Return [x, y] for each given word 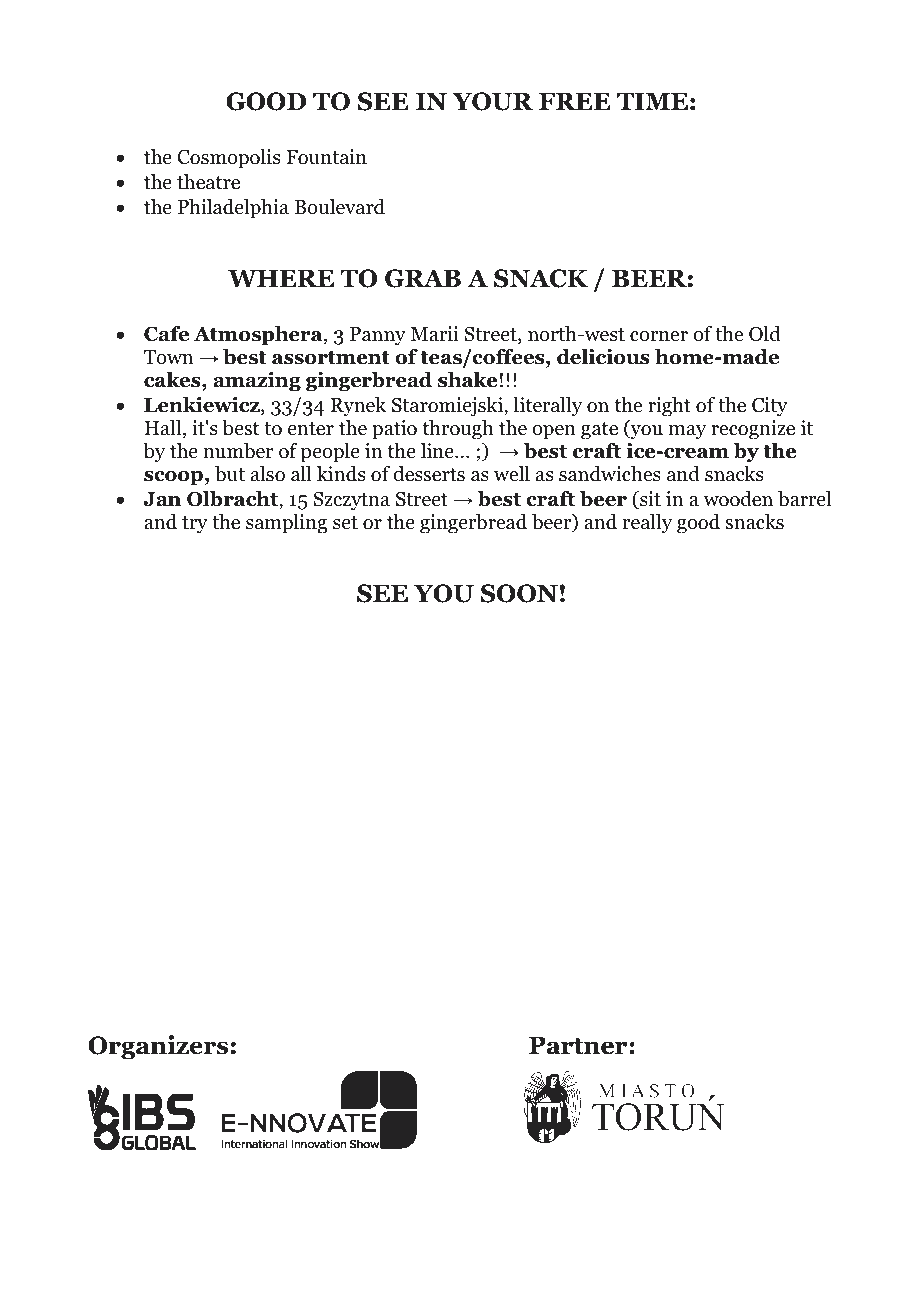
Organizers [158, 1047]
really [647, 524]
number [238, 451]
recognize [753, 430]
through [457, 430]
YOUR [492, 101]
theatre [208, 182]
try [195, 525]
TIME [652, 101]
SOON [519, 593]
